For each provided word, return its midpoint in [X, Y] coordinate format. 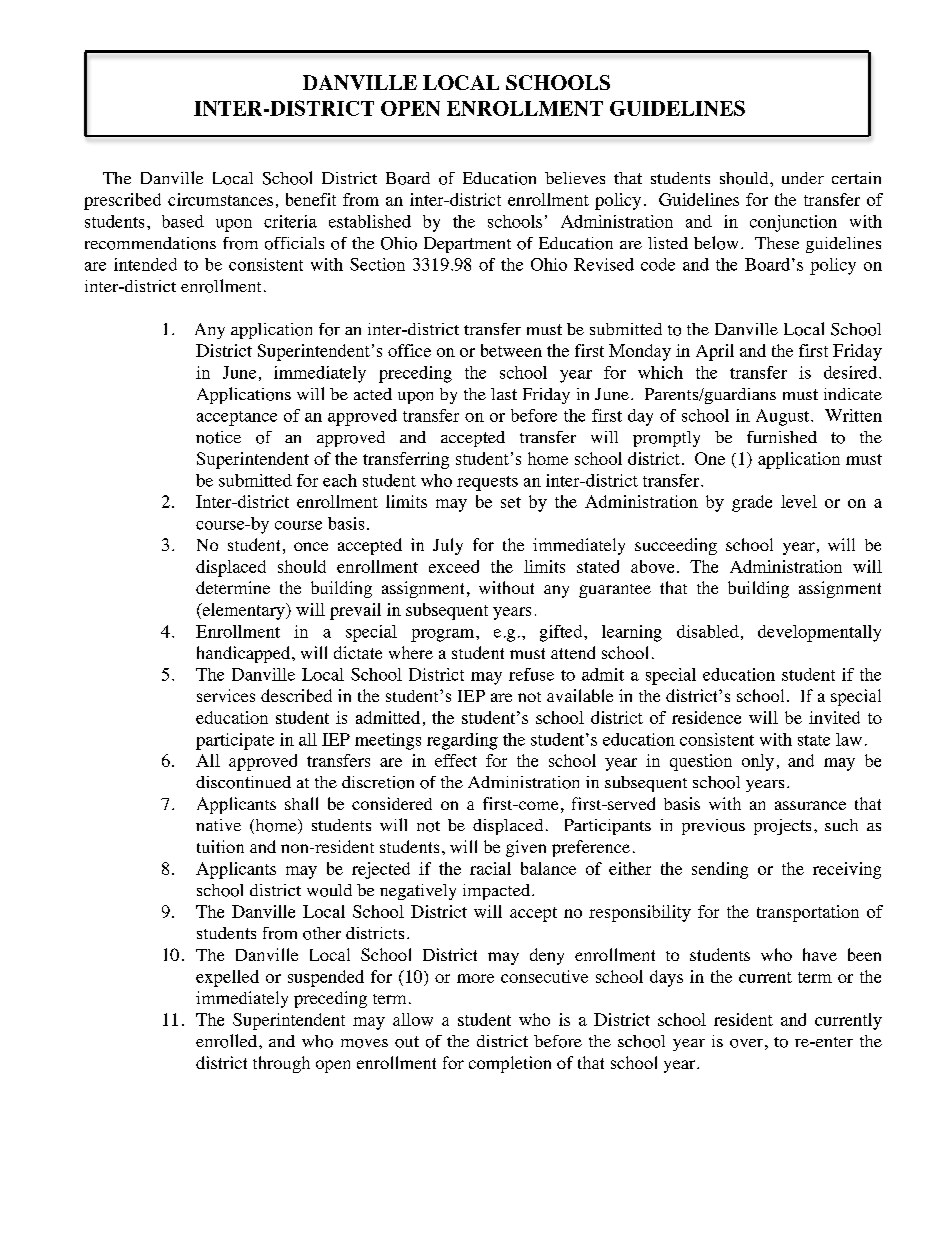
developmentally [819, 633]
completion [510, 1064]
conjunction [793, 223]
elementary [243, 611]
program [444, 635]
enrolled [226, 1041]
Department [467, 245]
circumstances [220, 199]
